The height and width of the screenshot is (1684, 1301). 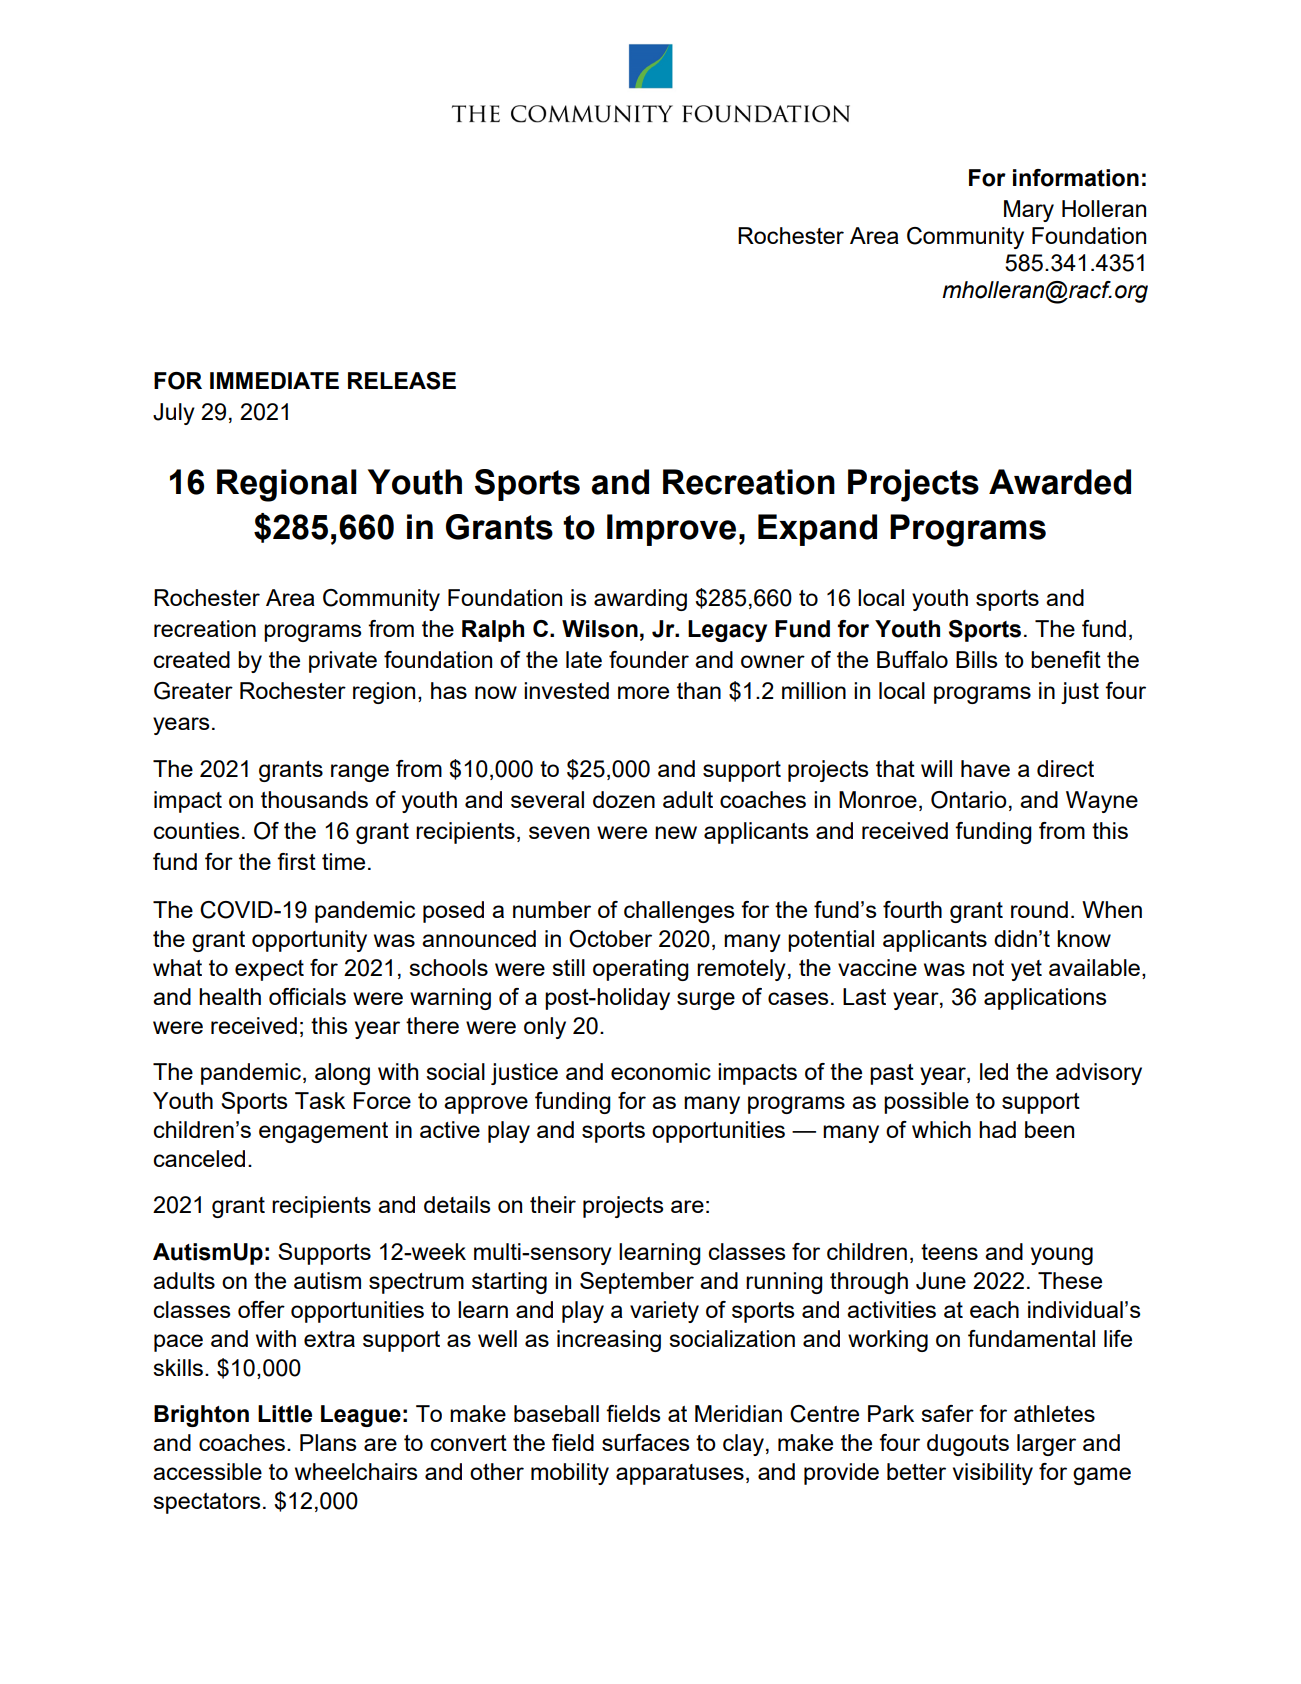 What do you see at coordinates (296, 861) in the screenshot?
I see `first` at bounding box center [296, 861].
